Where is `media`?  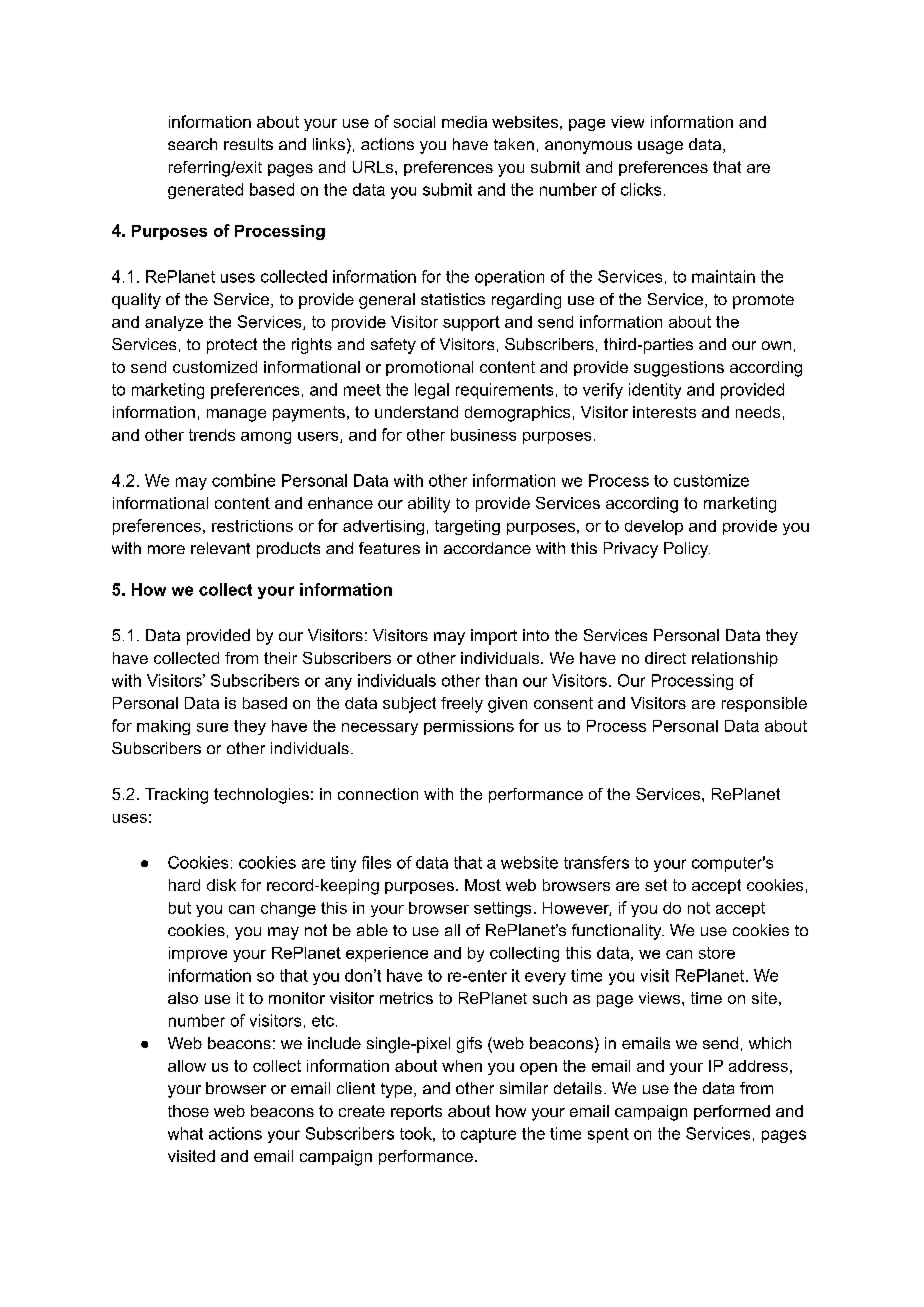 media is located at coordinates (464, 122).
